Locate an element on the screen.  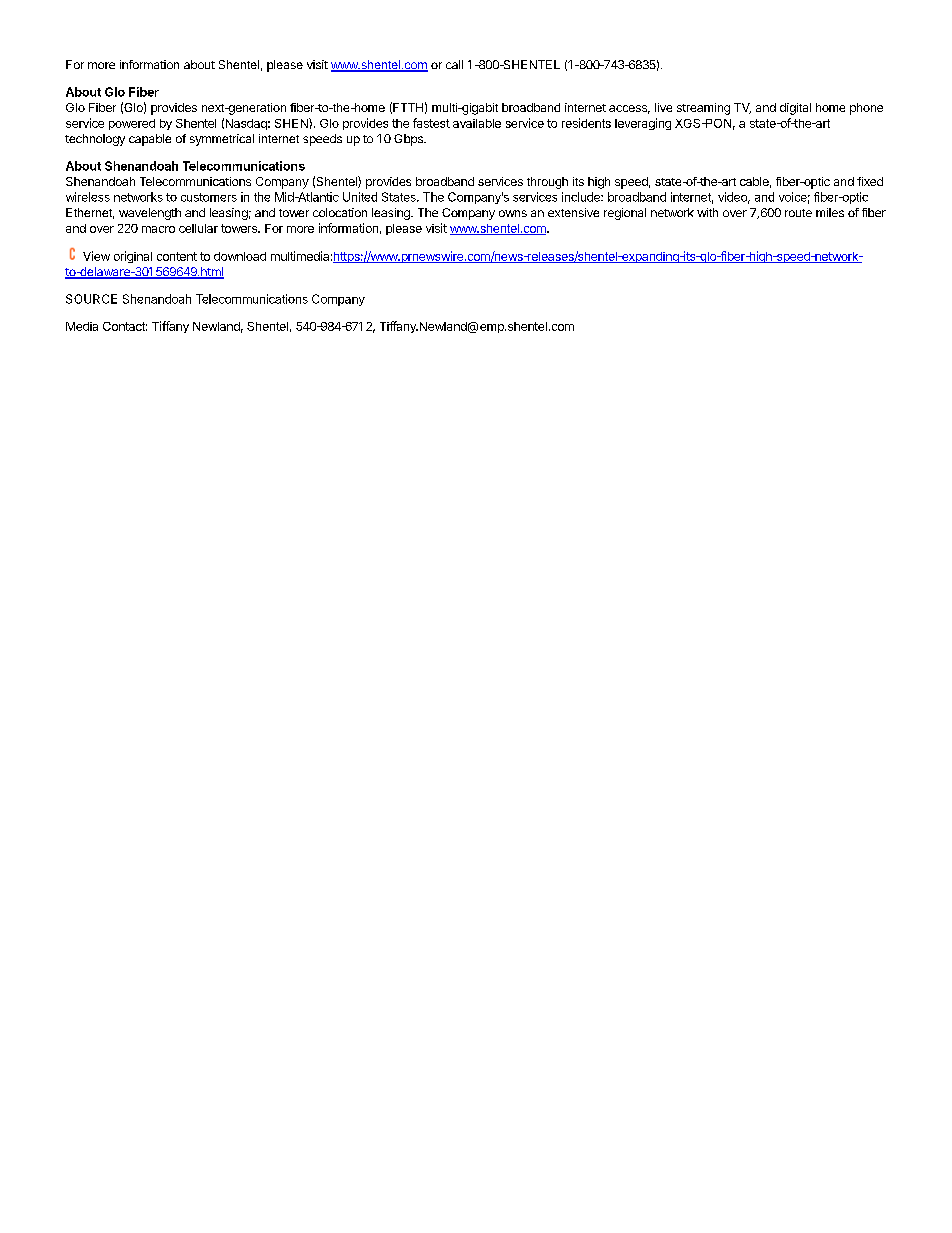
live is located at coordinates (663, 107).
